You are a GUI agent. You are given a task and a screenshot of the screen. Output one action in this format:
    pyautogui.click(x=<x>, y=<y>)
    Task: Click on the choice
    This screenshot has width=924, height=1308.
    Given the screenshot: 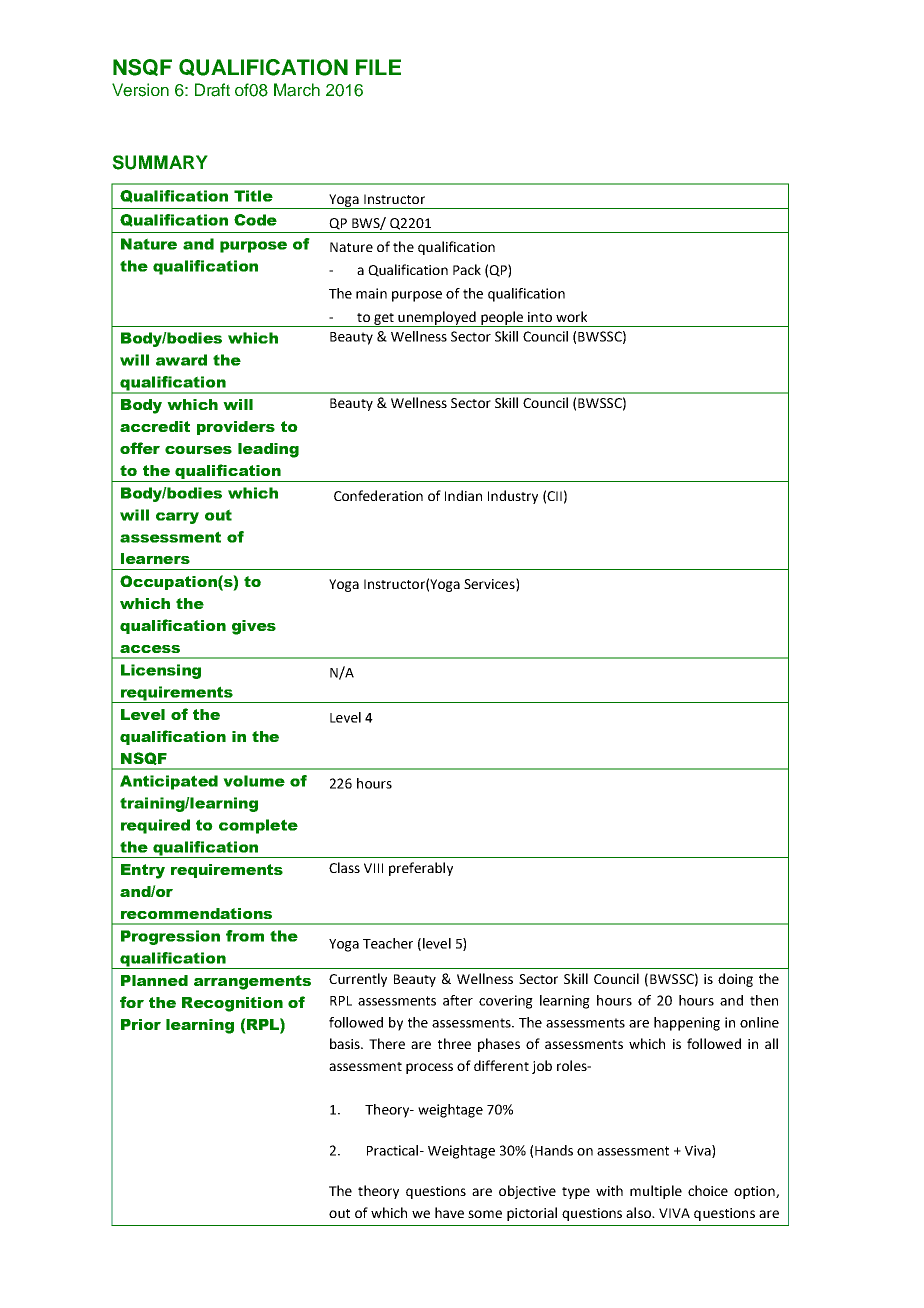 What is the action you would take?
    pyautogui.click(x=708, y=1190)
